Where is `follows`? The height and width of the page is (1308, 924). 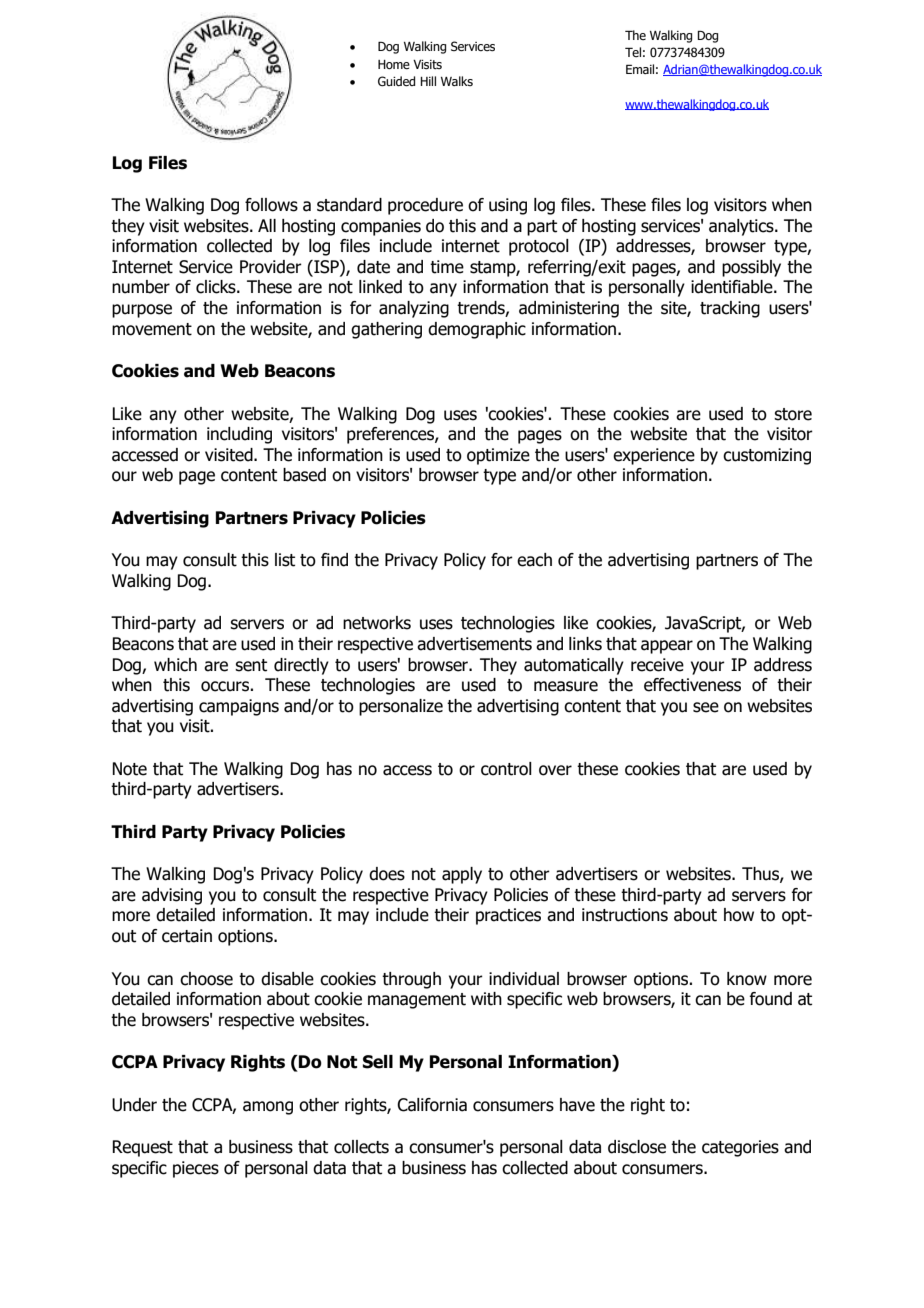
follows is located at coordinates (271, 205).
